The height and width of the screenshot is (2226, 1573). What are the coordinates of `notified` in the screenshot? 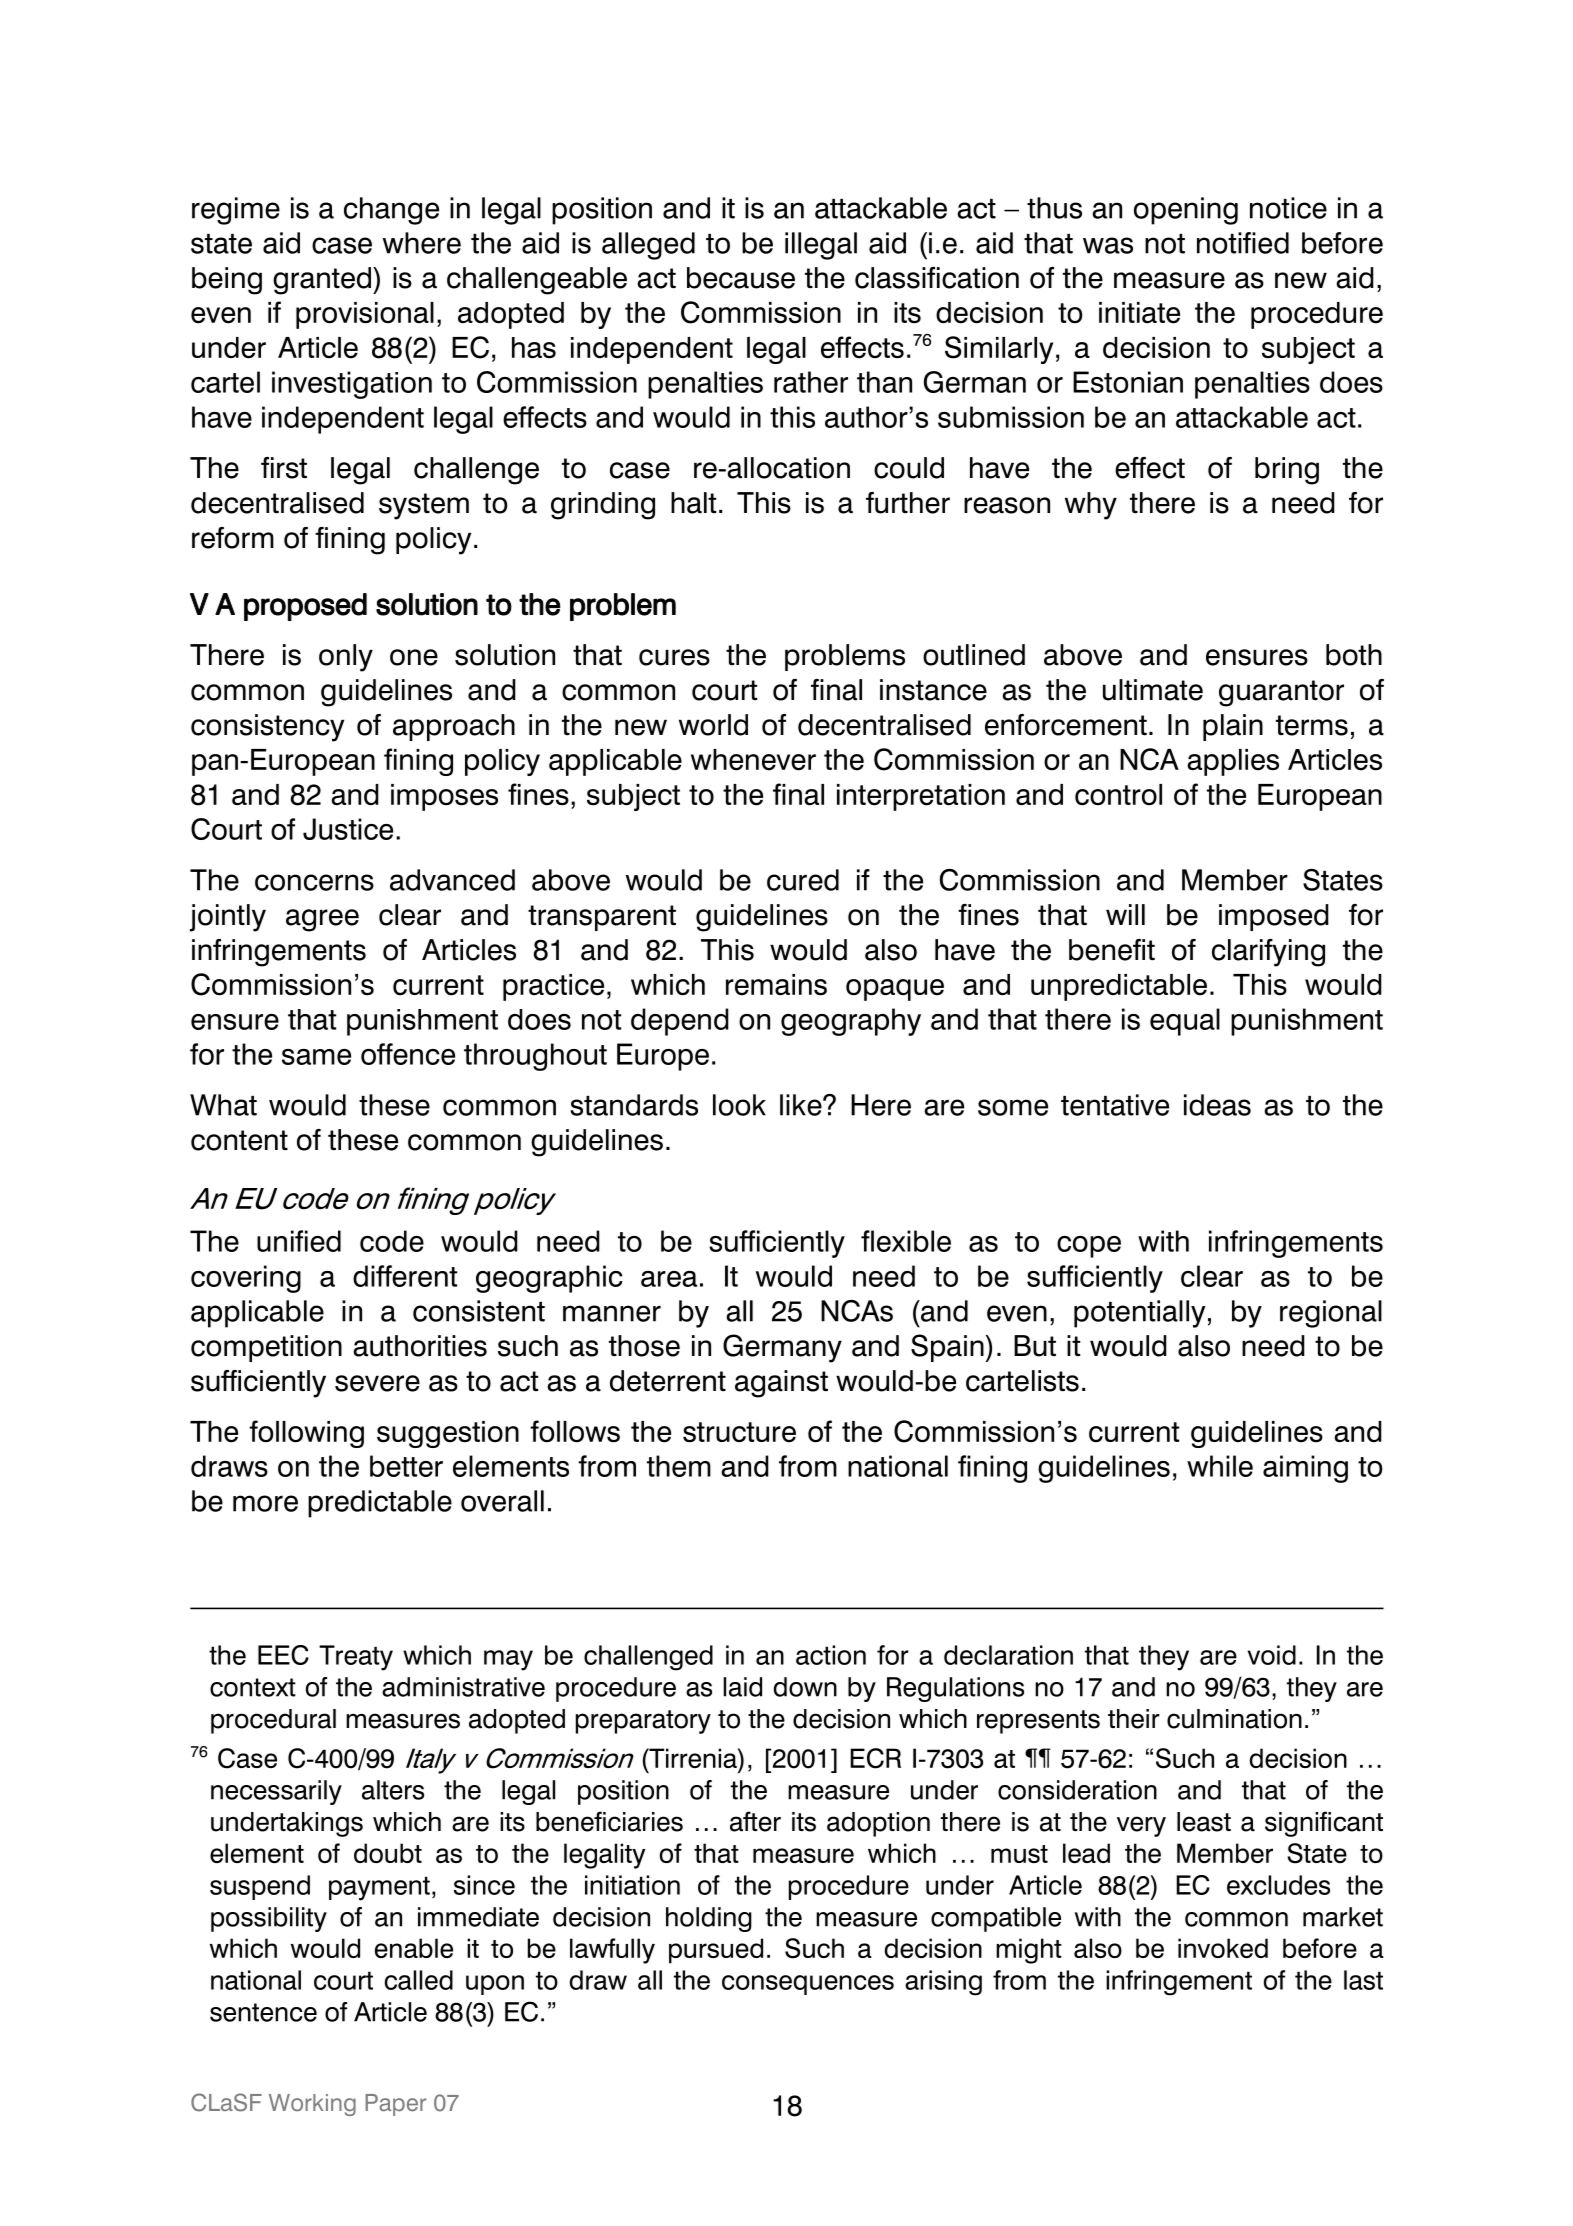 It's located at (1243, 243).
